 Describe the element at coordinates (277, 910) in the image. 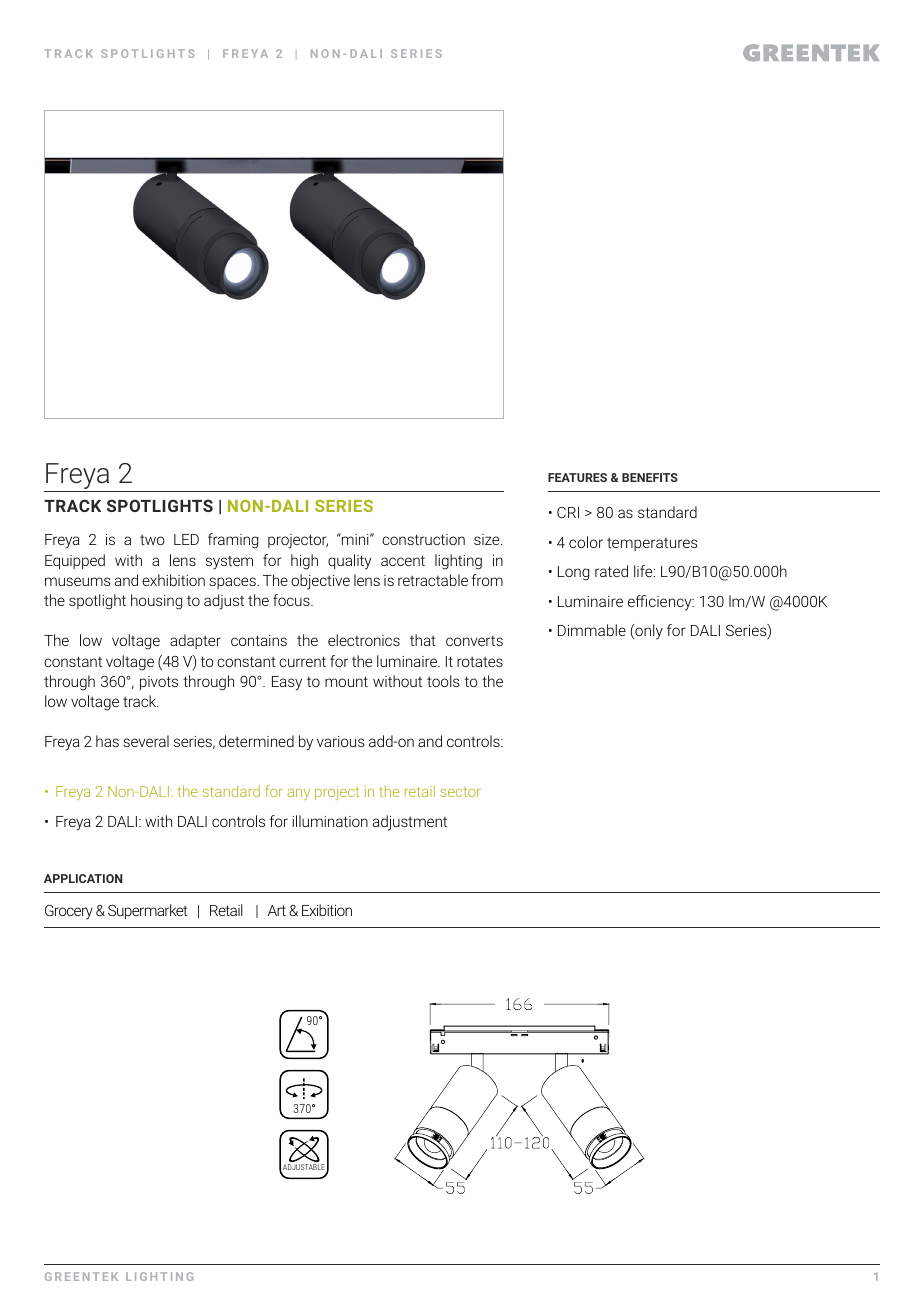

I see `Art` at that location.
